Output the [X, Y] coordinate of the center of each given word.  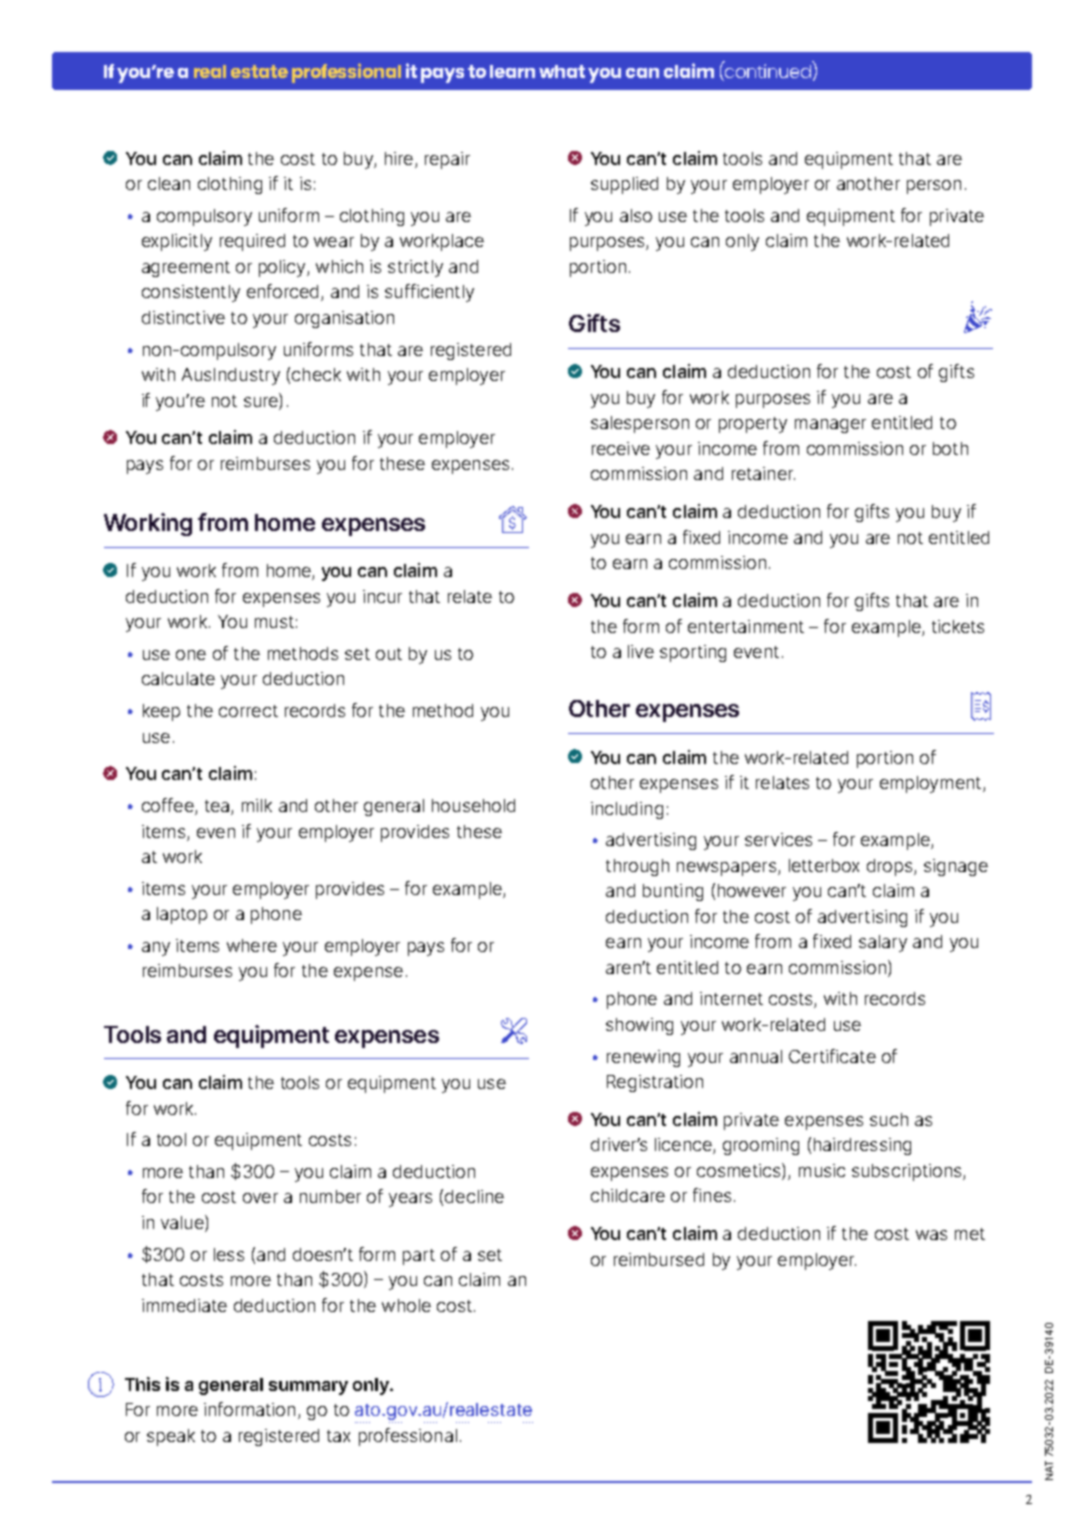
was [931, 1235]
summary [308, 1388]
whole [406, 1305]
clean [169, 183]
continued [768, 71]
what [562, 71]
